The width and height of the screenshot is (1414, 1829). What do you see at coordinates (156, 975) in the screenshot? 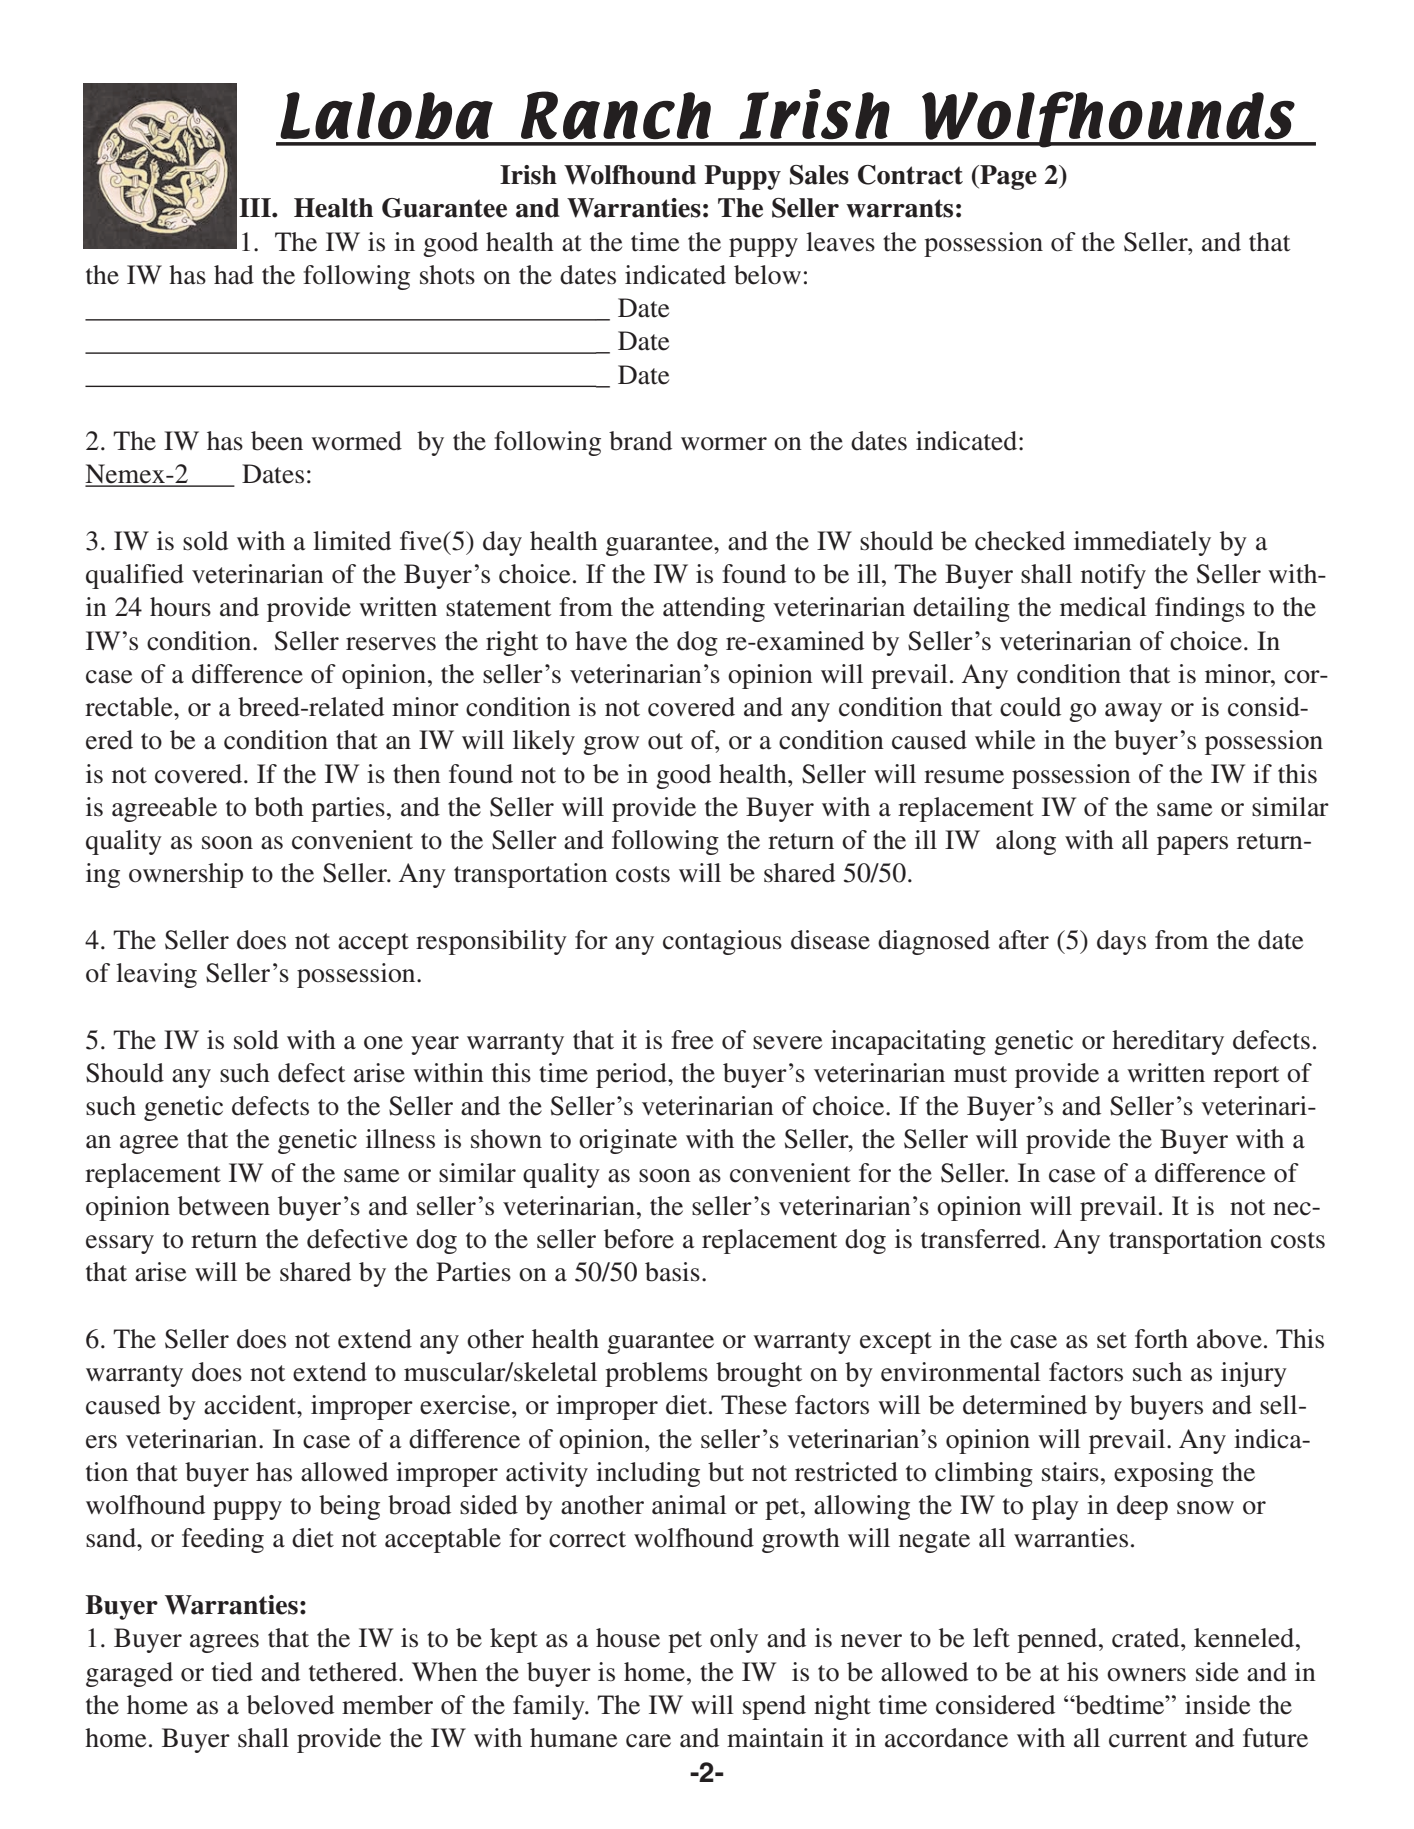
I see `leaving` at bounding box center [156, 975].
